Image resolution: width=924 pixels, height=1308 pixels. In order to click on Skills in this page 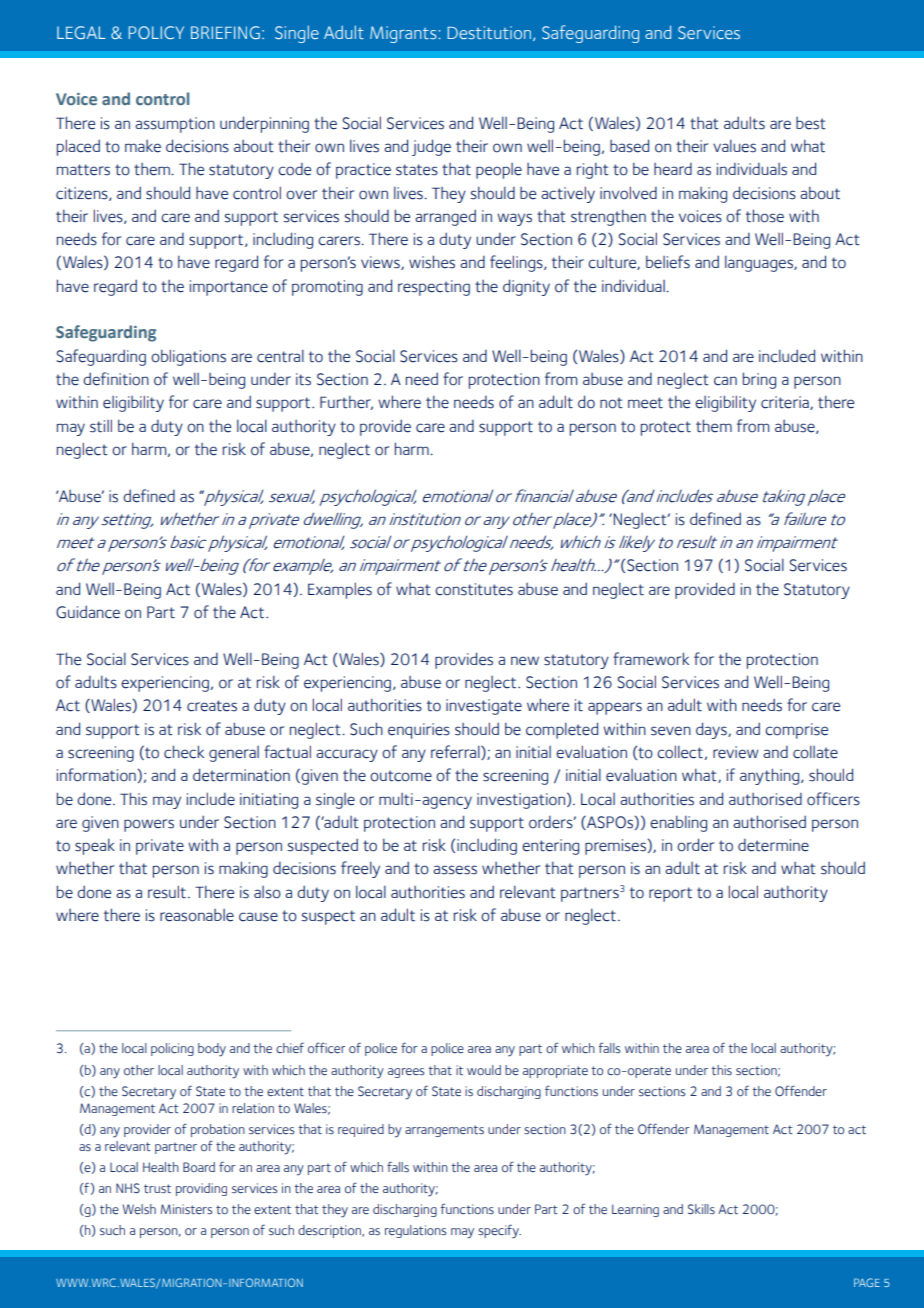, I will do `click(701, 1209)`.
